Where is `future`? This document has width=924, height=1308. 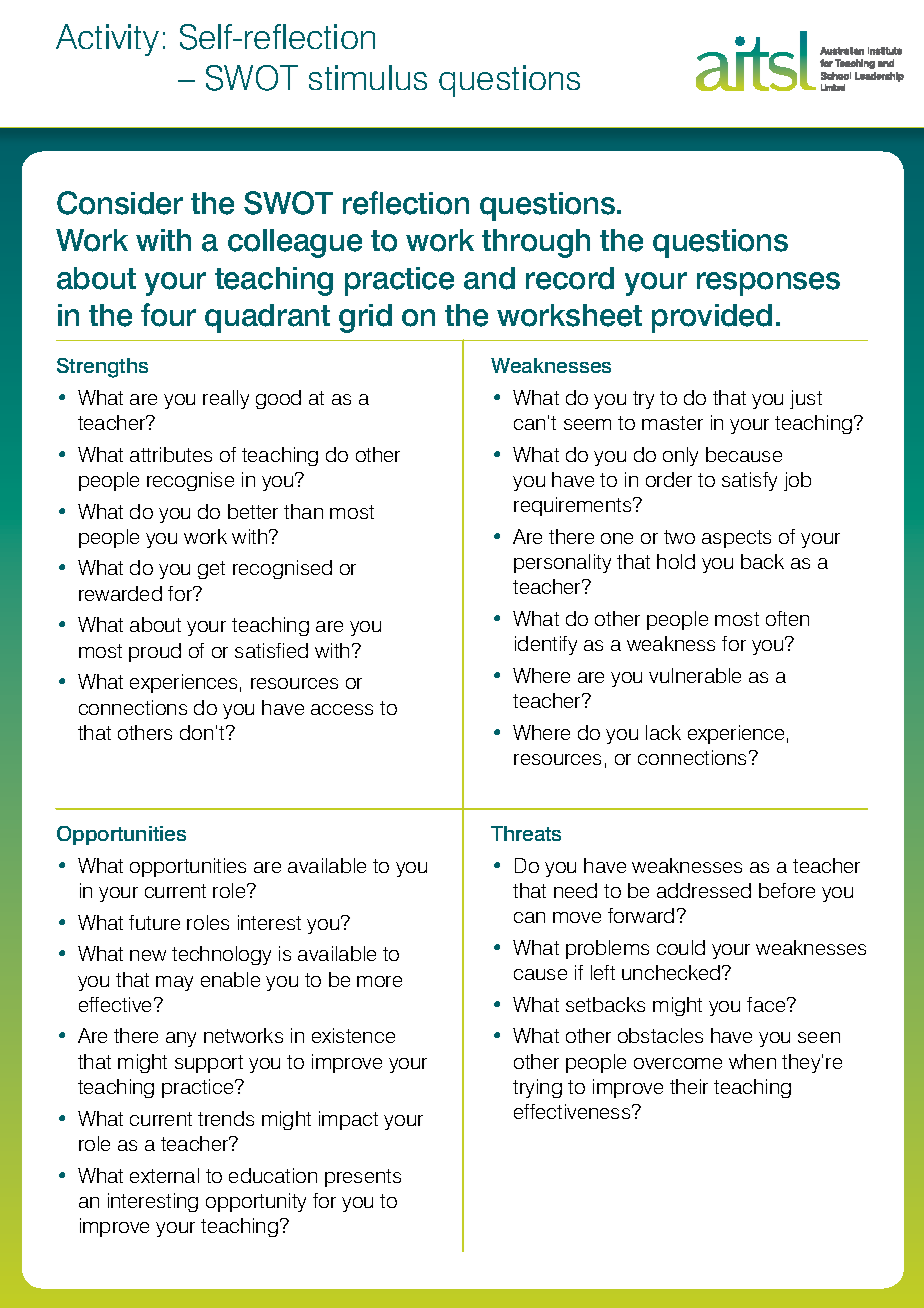 future is located at coordinates (154, 922).
